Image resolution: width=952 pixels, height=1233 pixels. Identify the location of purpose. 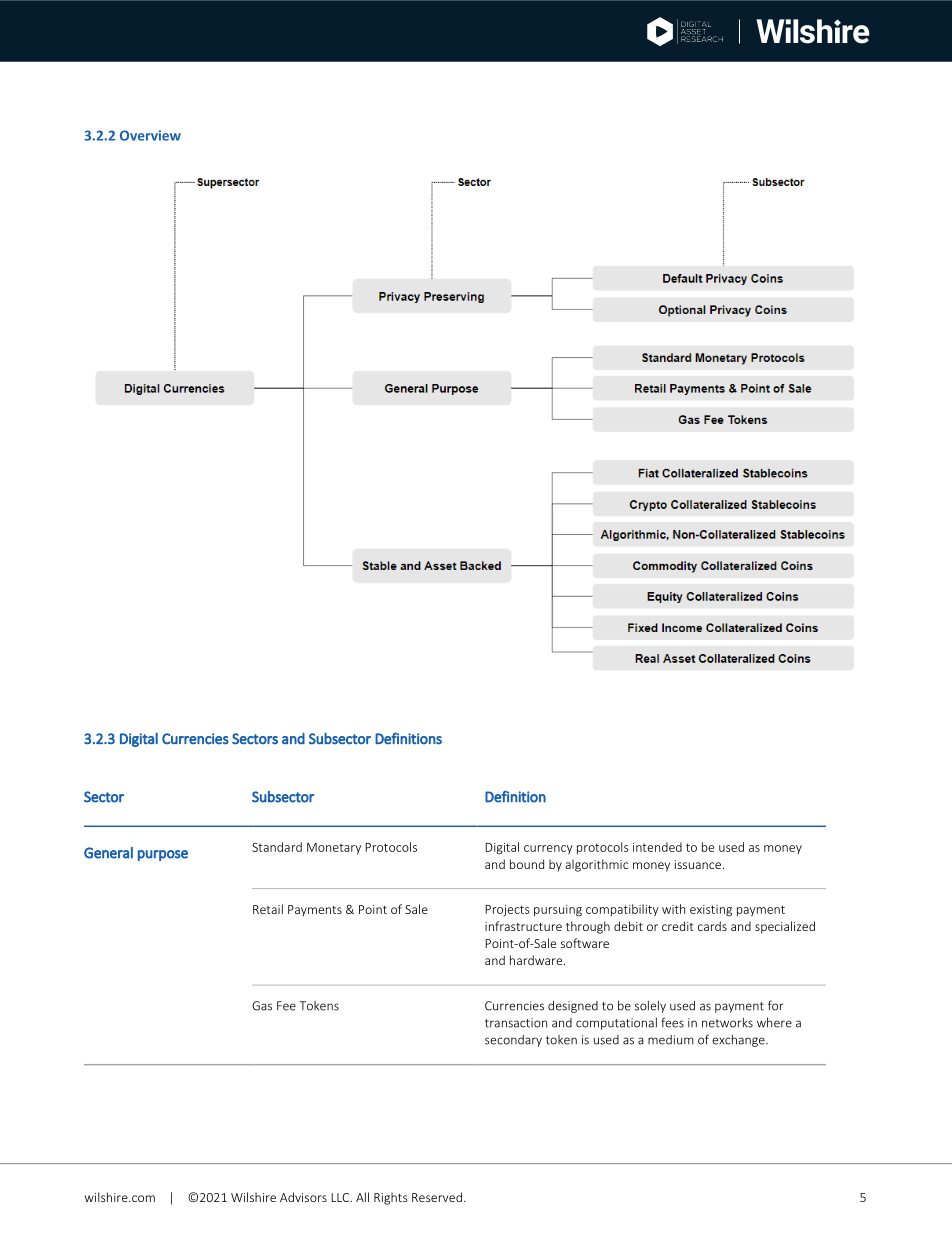
(163, 855).
